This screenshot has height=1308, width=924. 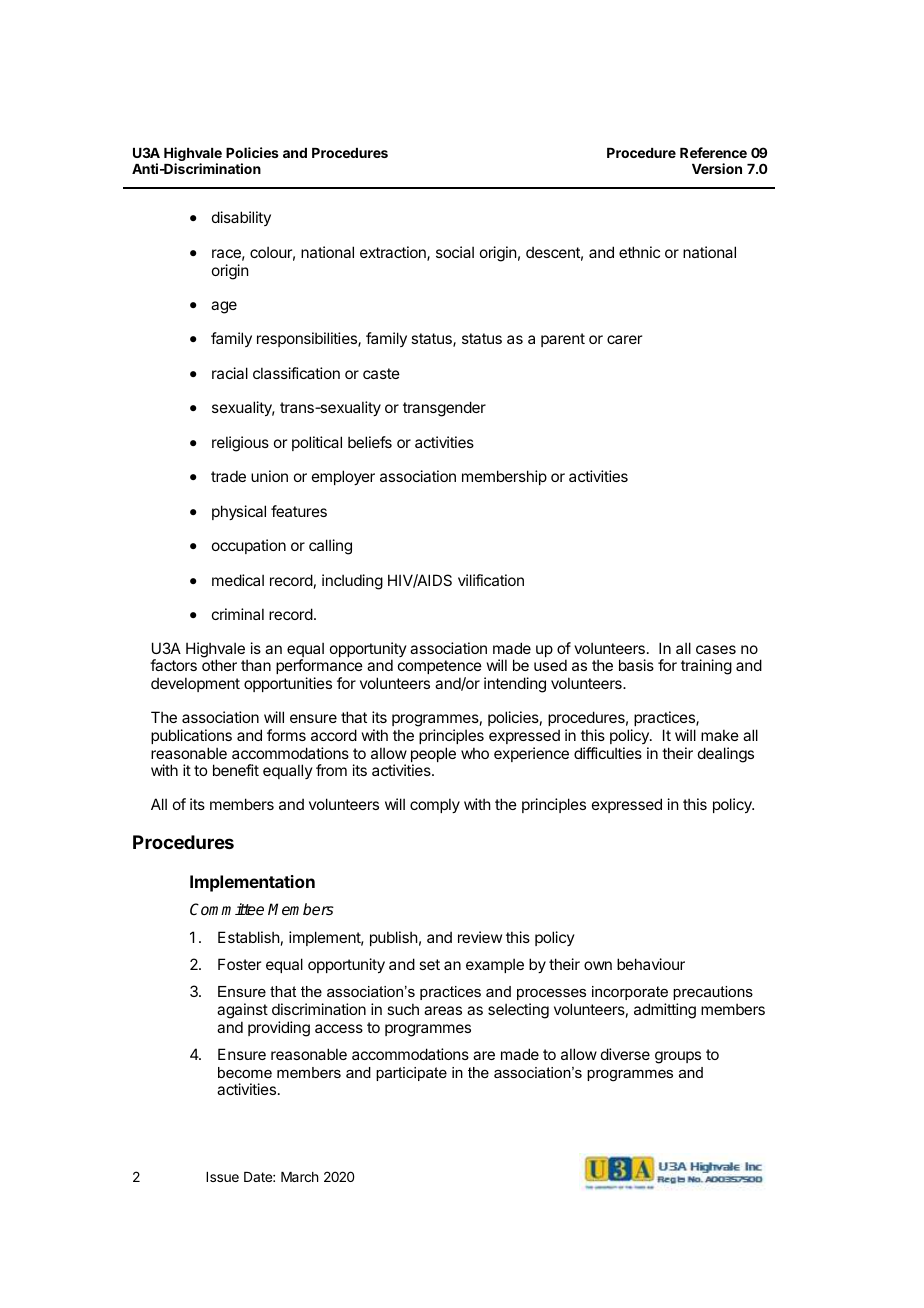 I want to click on religious, so click(x=240, y=444).
